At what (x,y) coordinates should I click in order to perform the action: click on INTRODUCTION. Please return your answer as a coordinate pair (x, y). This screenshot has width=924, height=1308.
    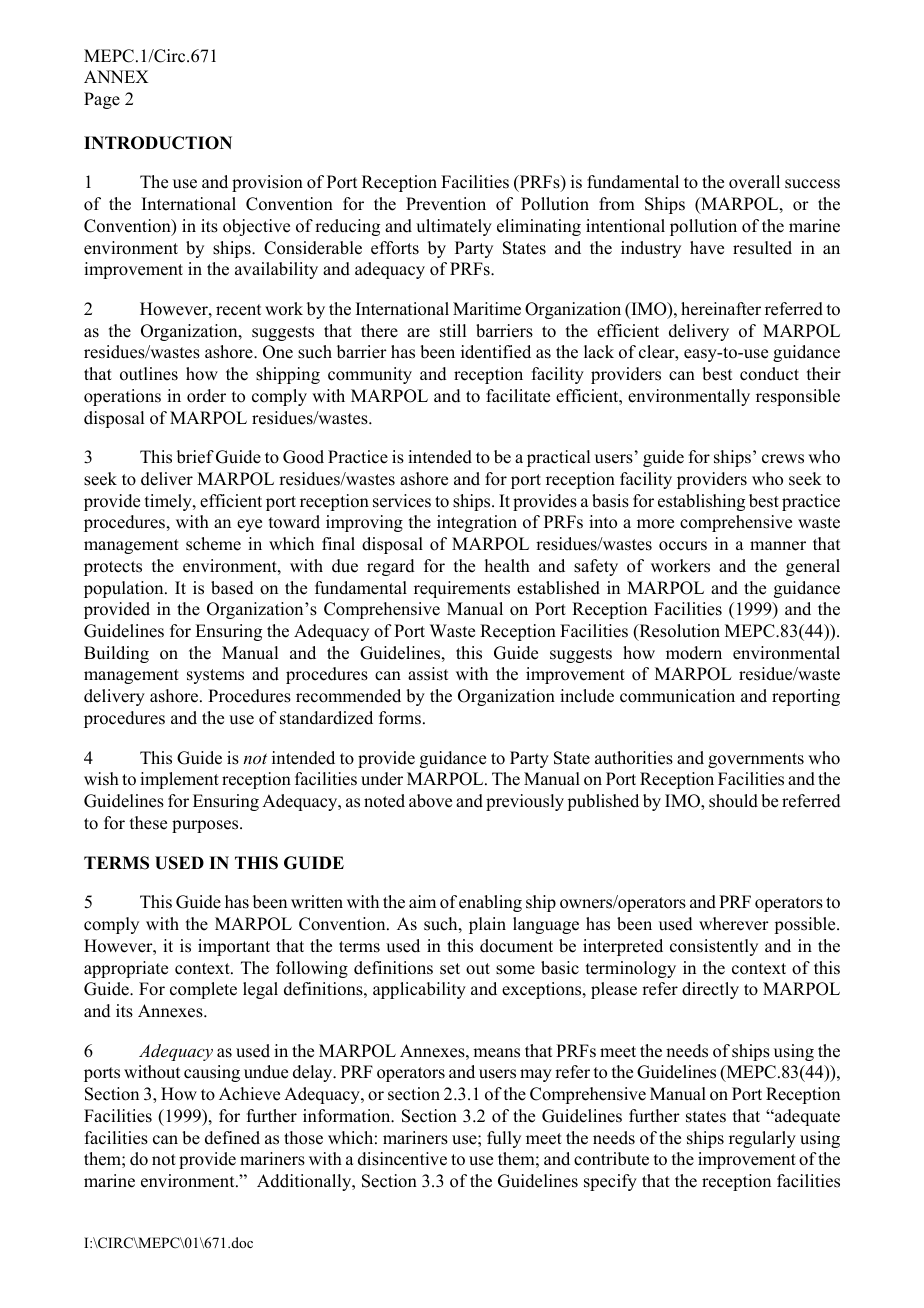
    Looking at the image, I should click on (158, 143).
